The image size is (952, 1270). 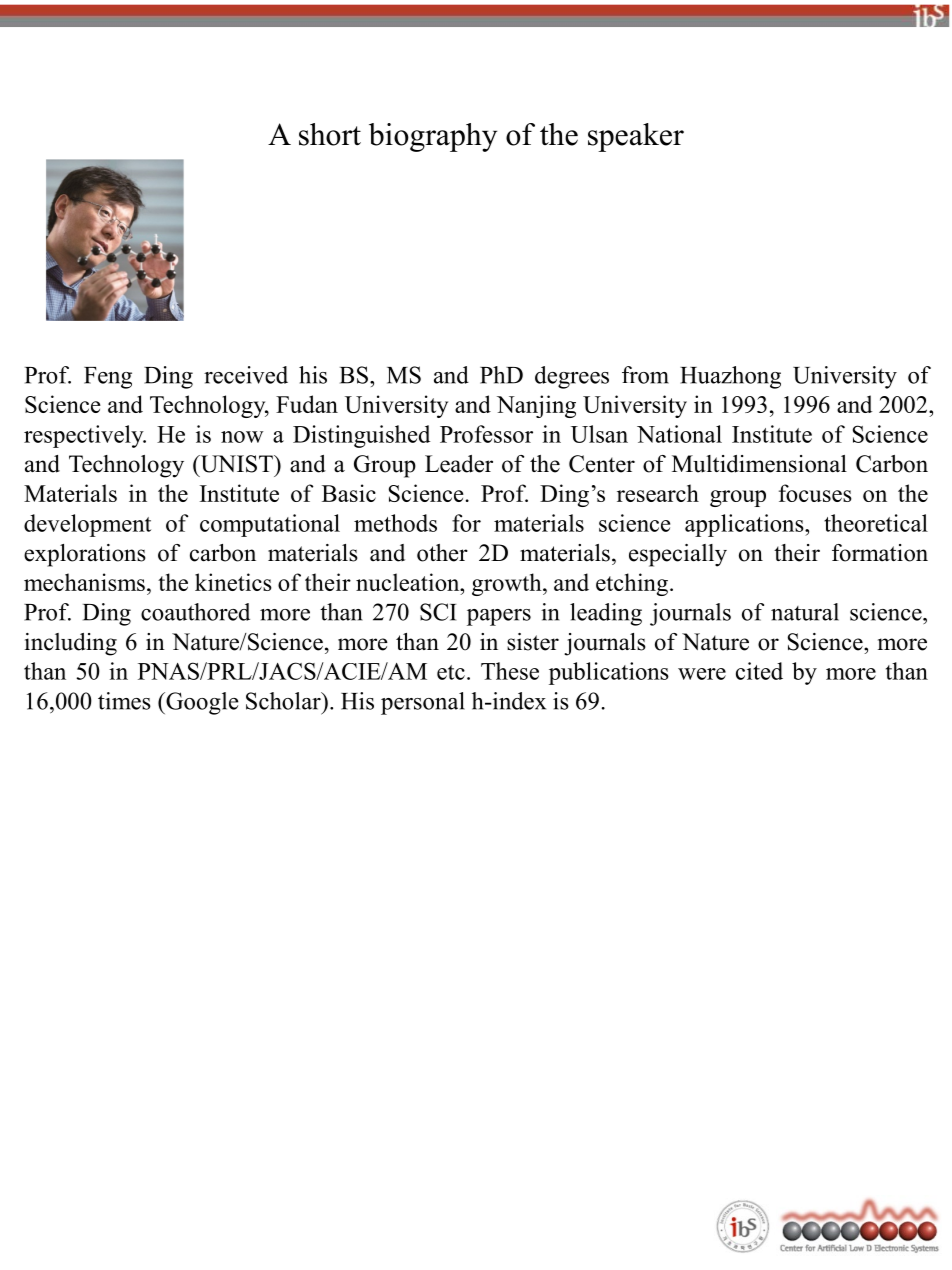 I want to click on National, so click(x=679, y=434).
